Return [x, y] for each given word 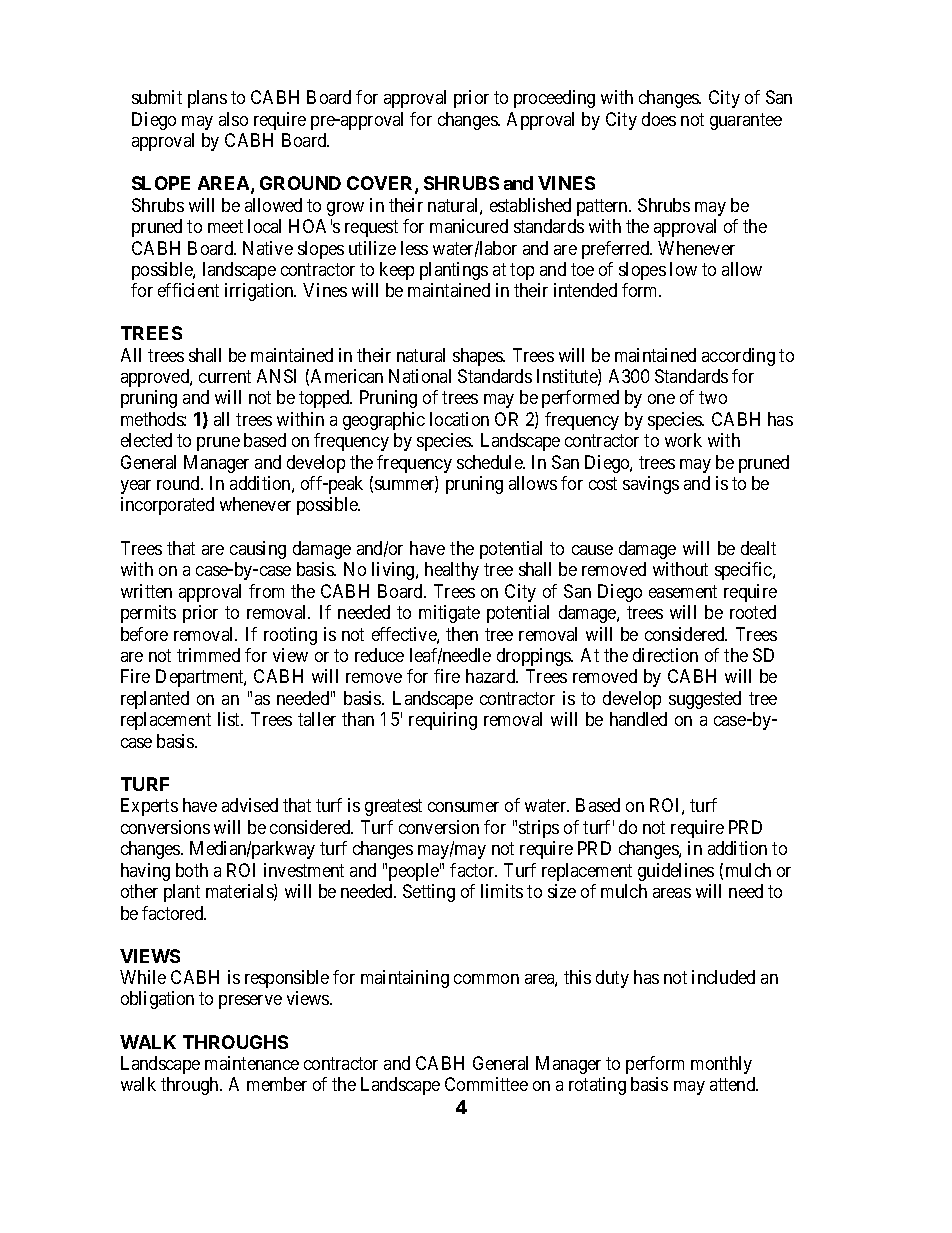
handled [638, 719]
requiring [443, 721]
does [659, 119]
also [233, 119]
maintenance [252, 1063]
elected [146, 440]
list [230, 719]
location [459, 419]
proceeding [554, 99]
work [683, 440]
